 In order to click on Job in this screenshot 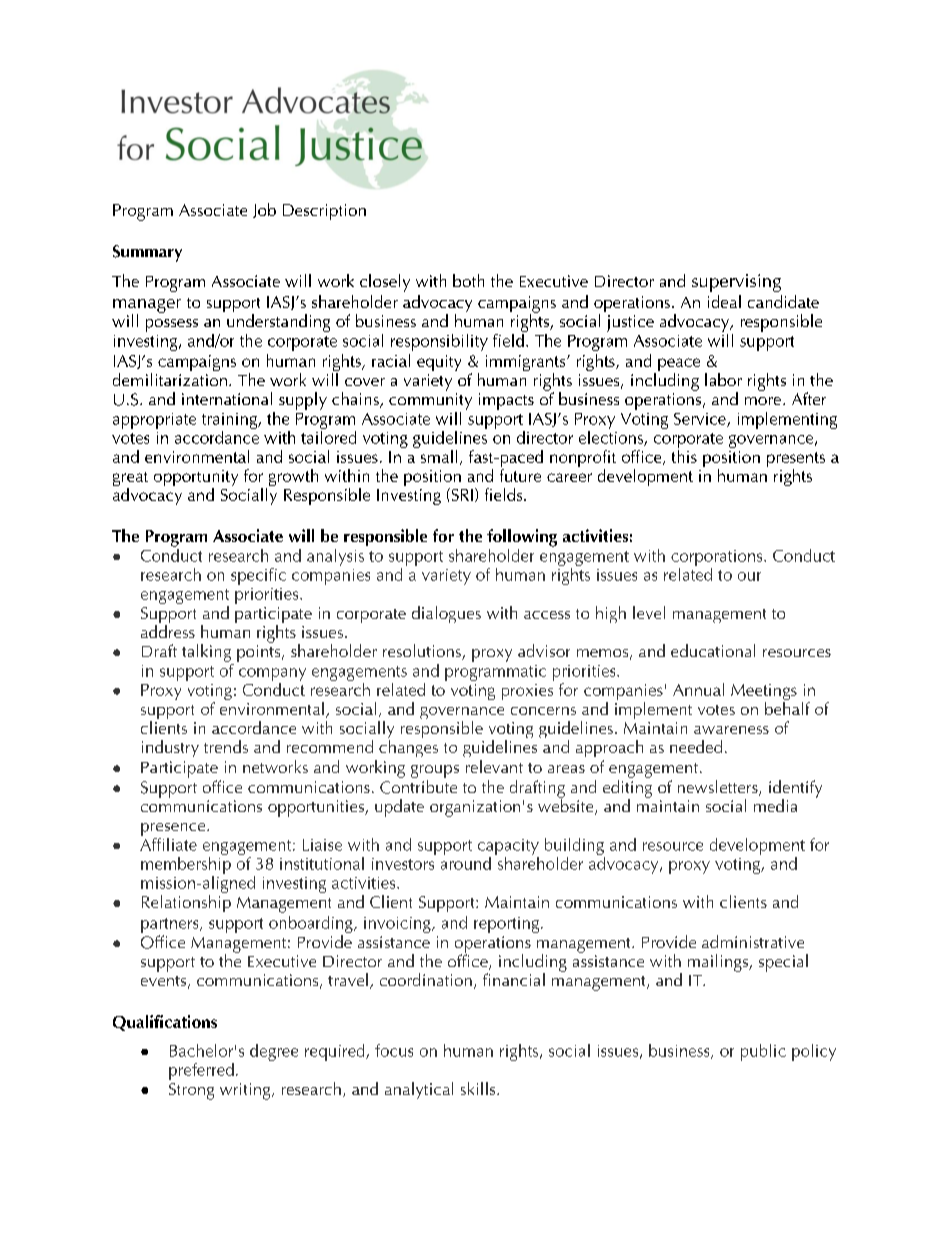, I will do `click(264, 210)`.
